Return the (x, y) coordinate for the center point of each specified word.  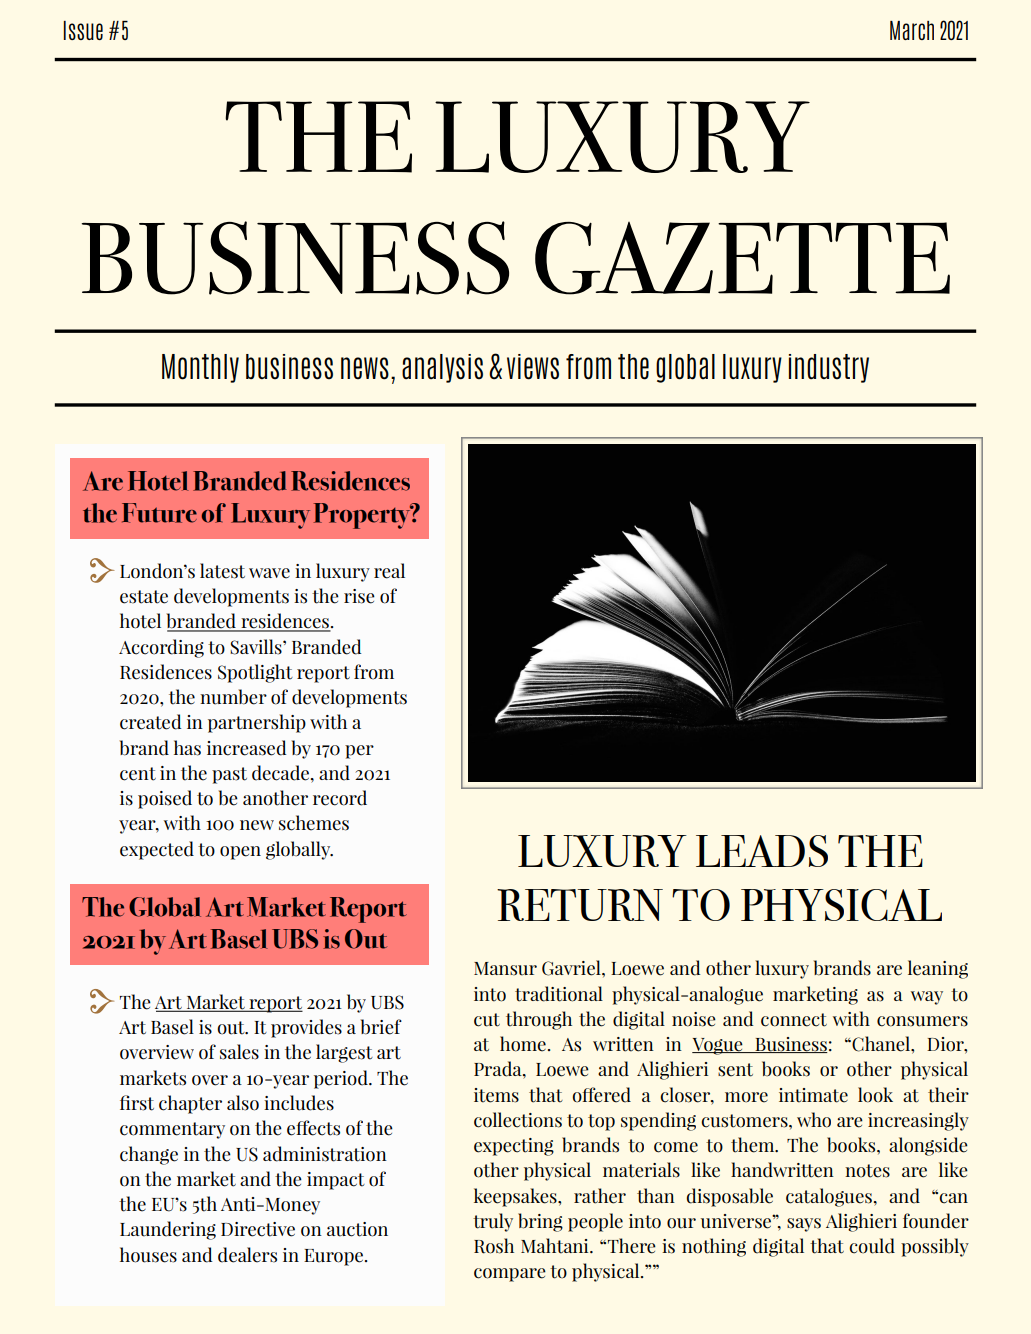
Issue (83, 30)
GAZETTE (742, 258)
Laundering (168, 1230)
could (872, 1246)
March (912, 30)
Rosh (494, 1246)
